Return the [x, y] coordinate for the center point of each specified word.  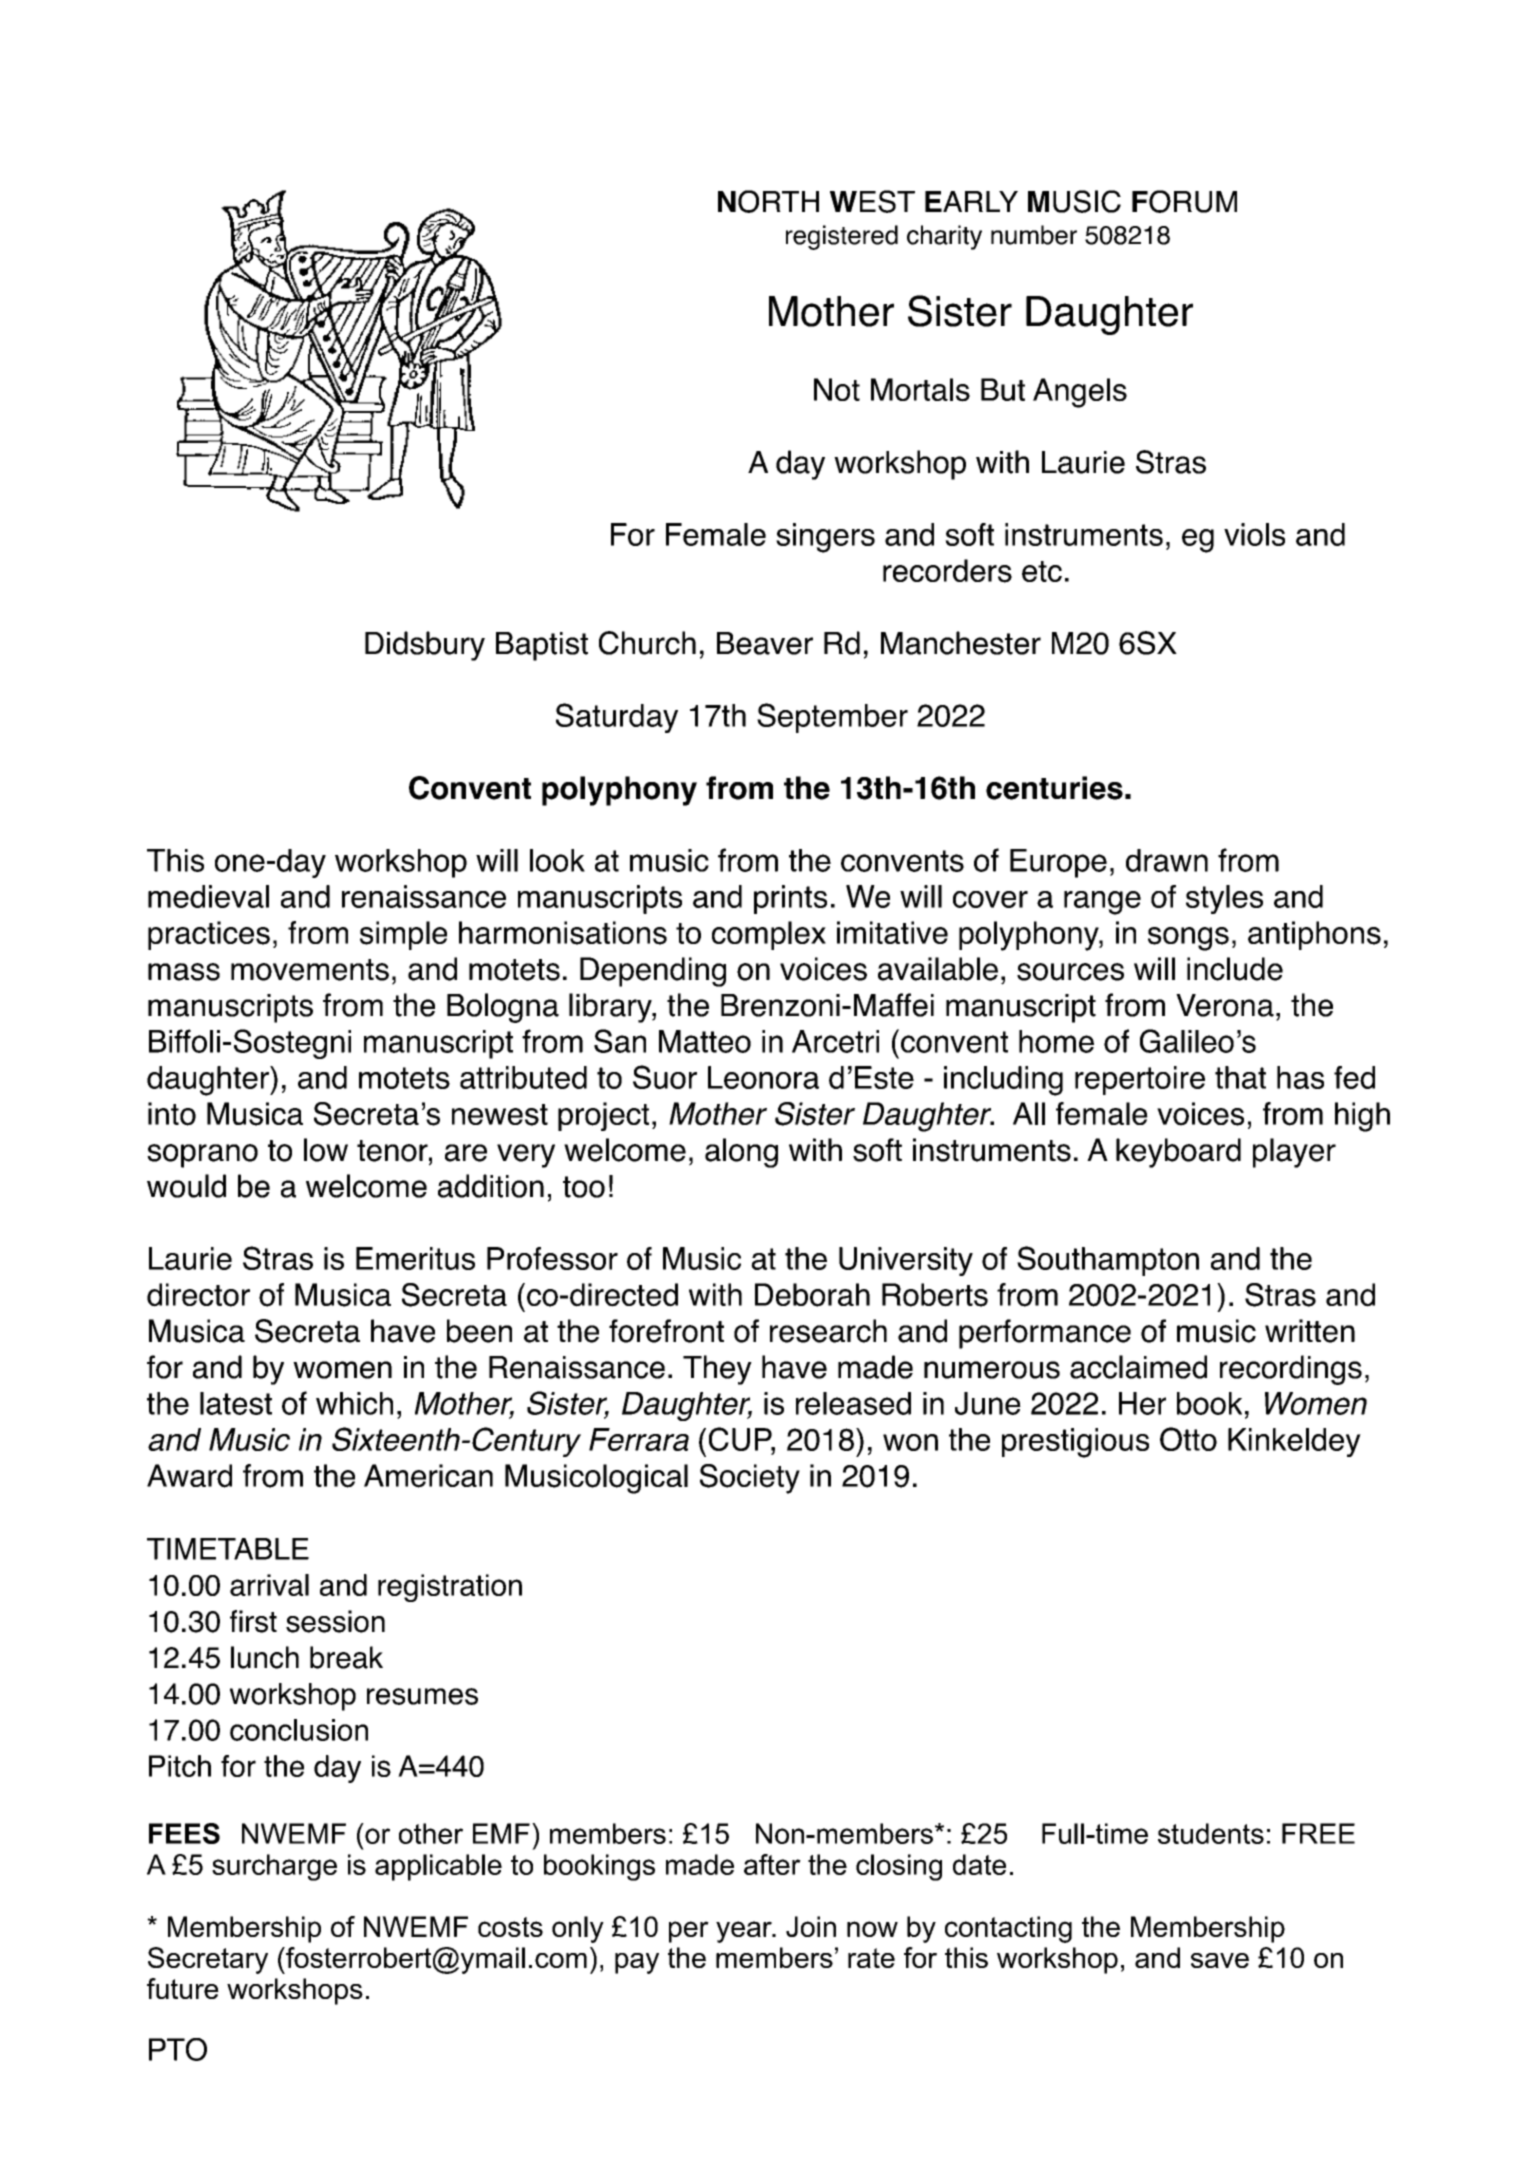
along [741, 1153]
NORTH [768, 201]
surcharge [274, 1867]
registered [842, 237]
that [1240, 1077]
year [745, 1932]
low [326, 1150]
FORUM [1184, 201]
